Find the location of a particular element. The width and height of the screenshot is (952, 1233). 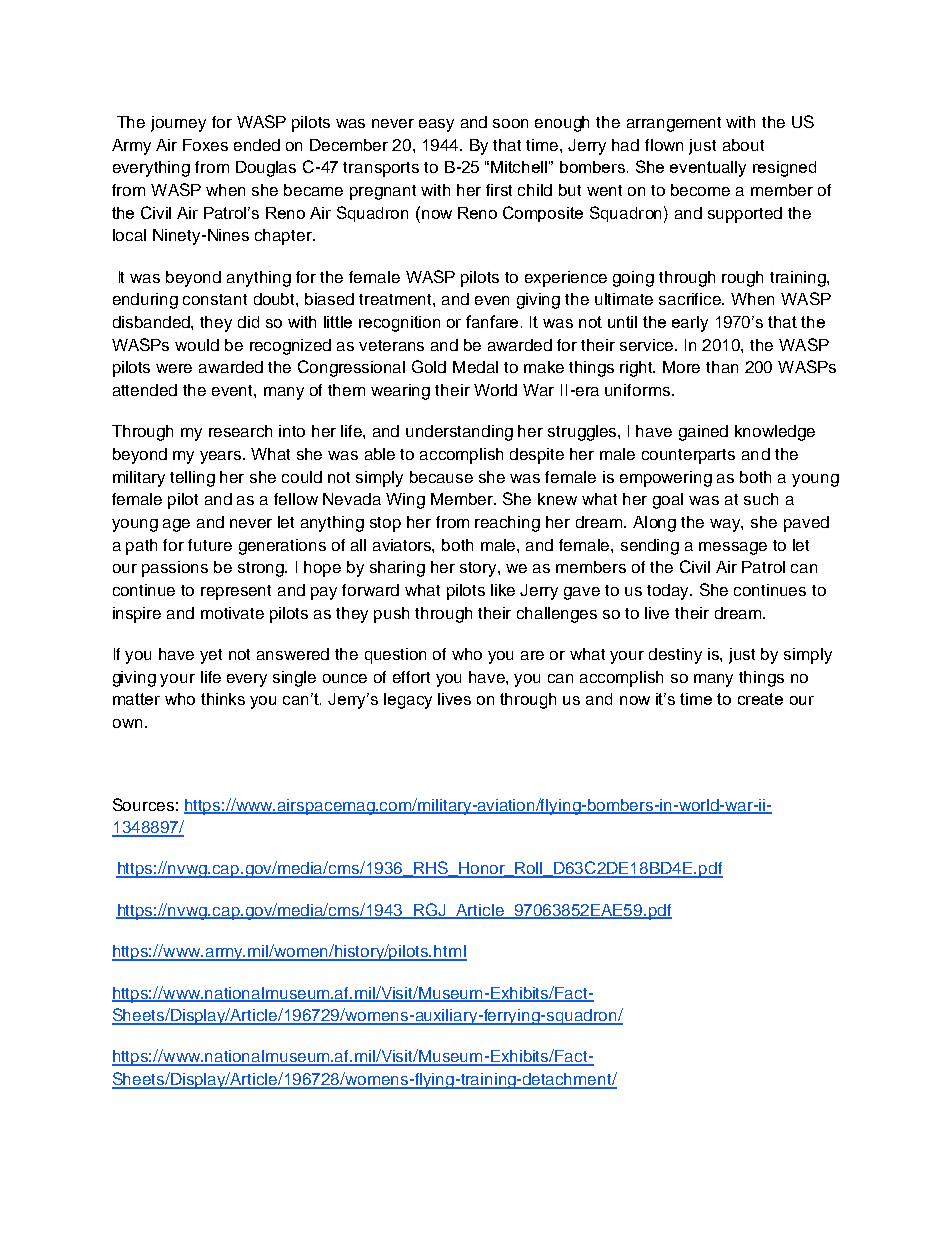

easy is located at coordinates (436, 125).
